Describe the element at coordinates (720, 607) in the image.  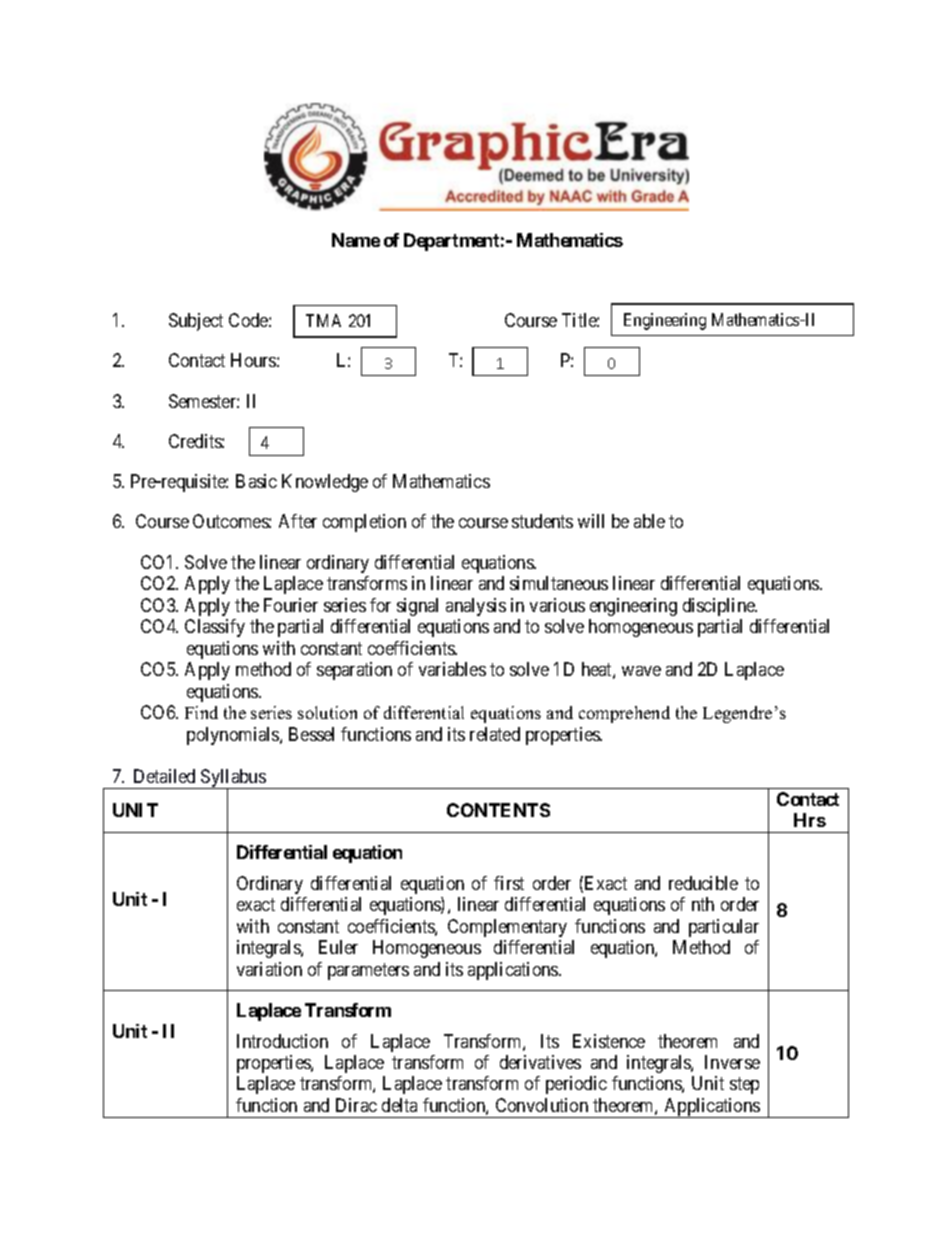
I see `discipline` at that location.
